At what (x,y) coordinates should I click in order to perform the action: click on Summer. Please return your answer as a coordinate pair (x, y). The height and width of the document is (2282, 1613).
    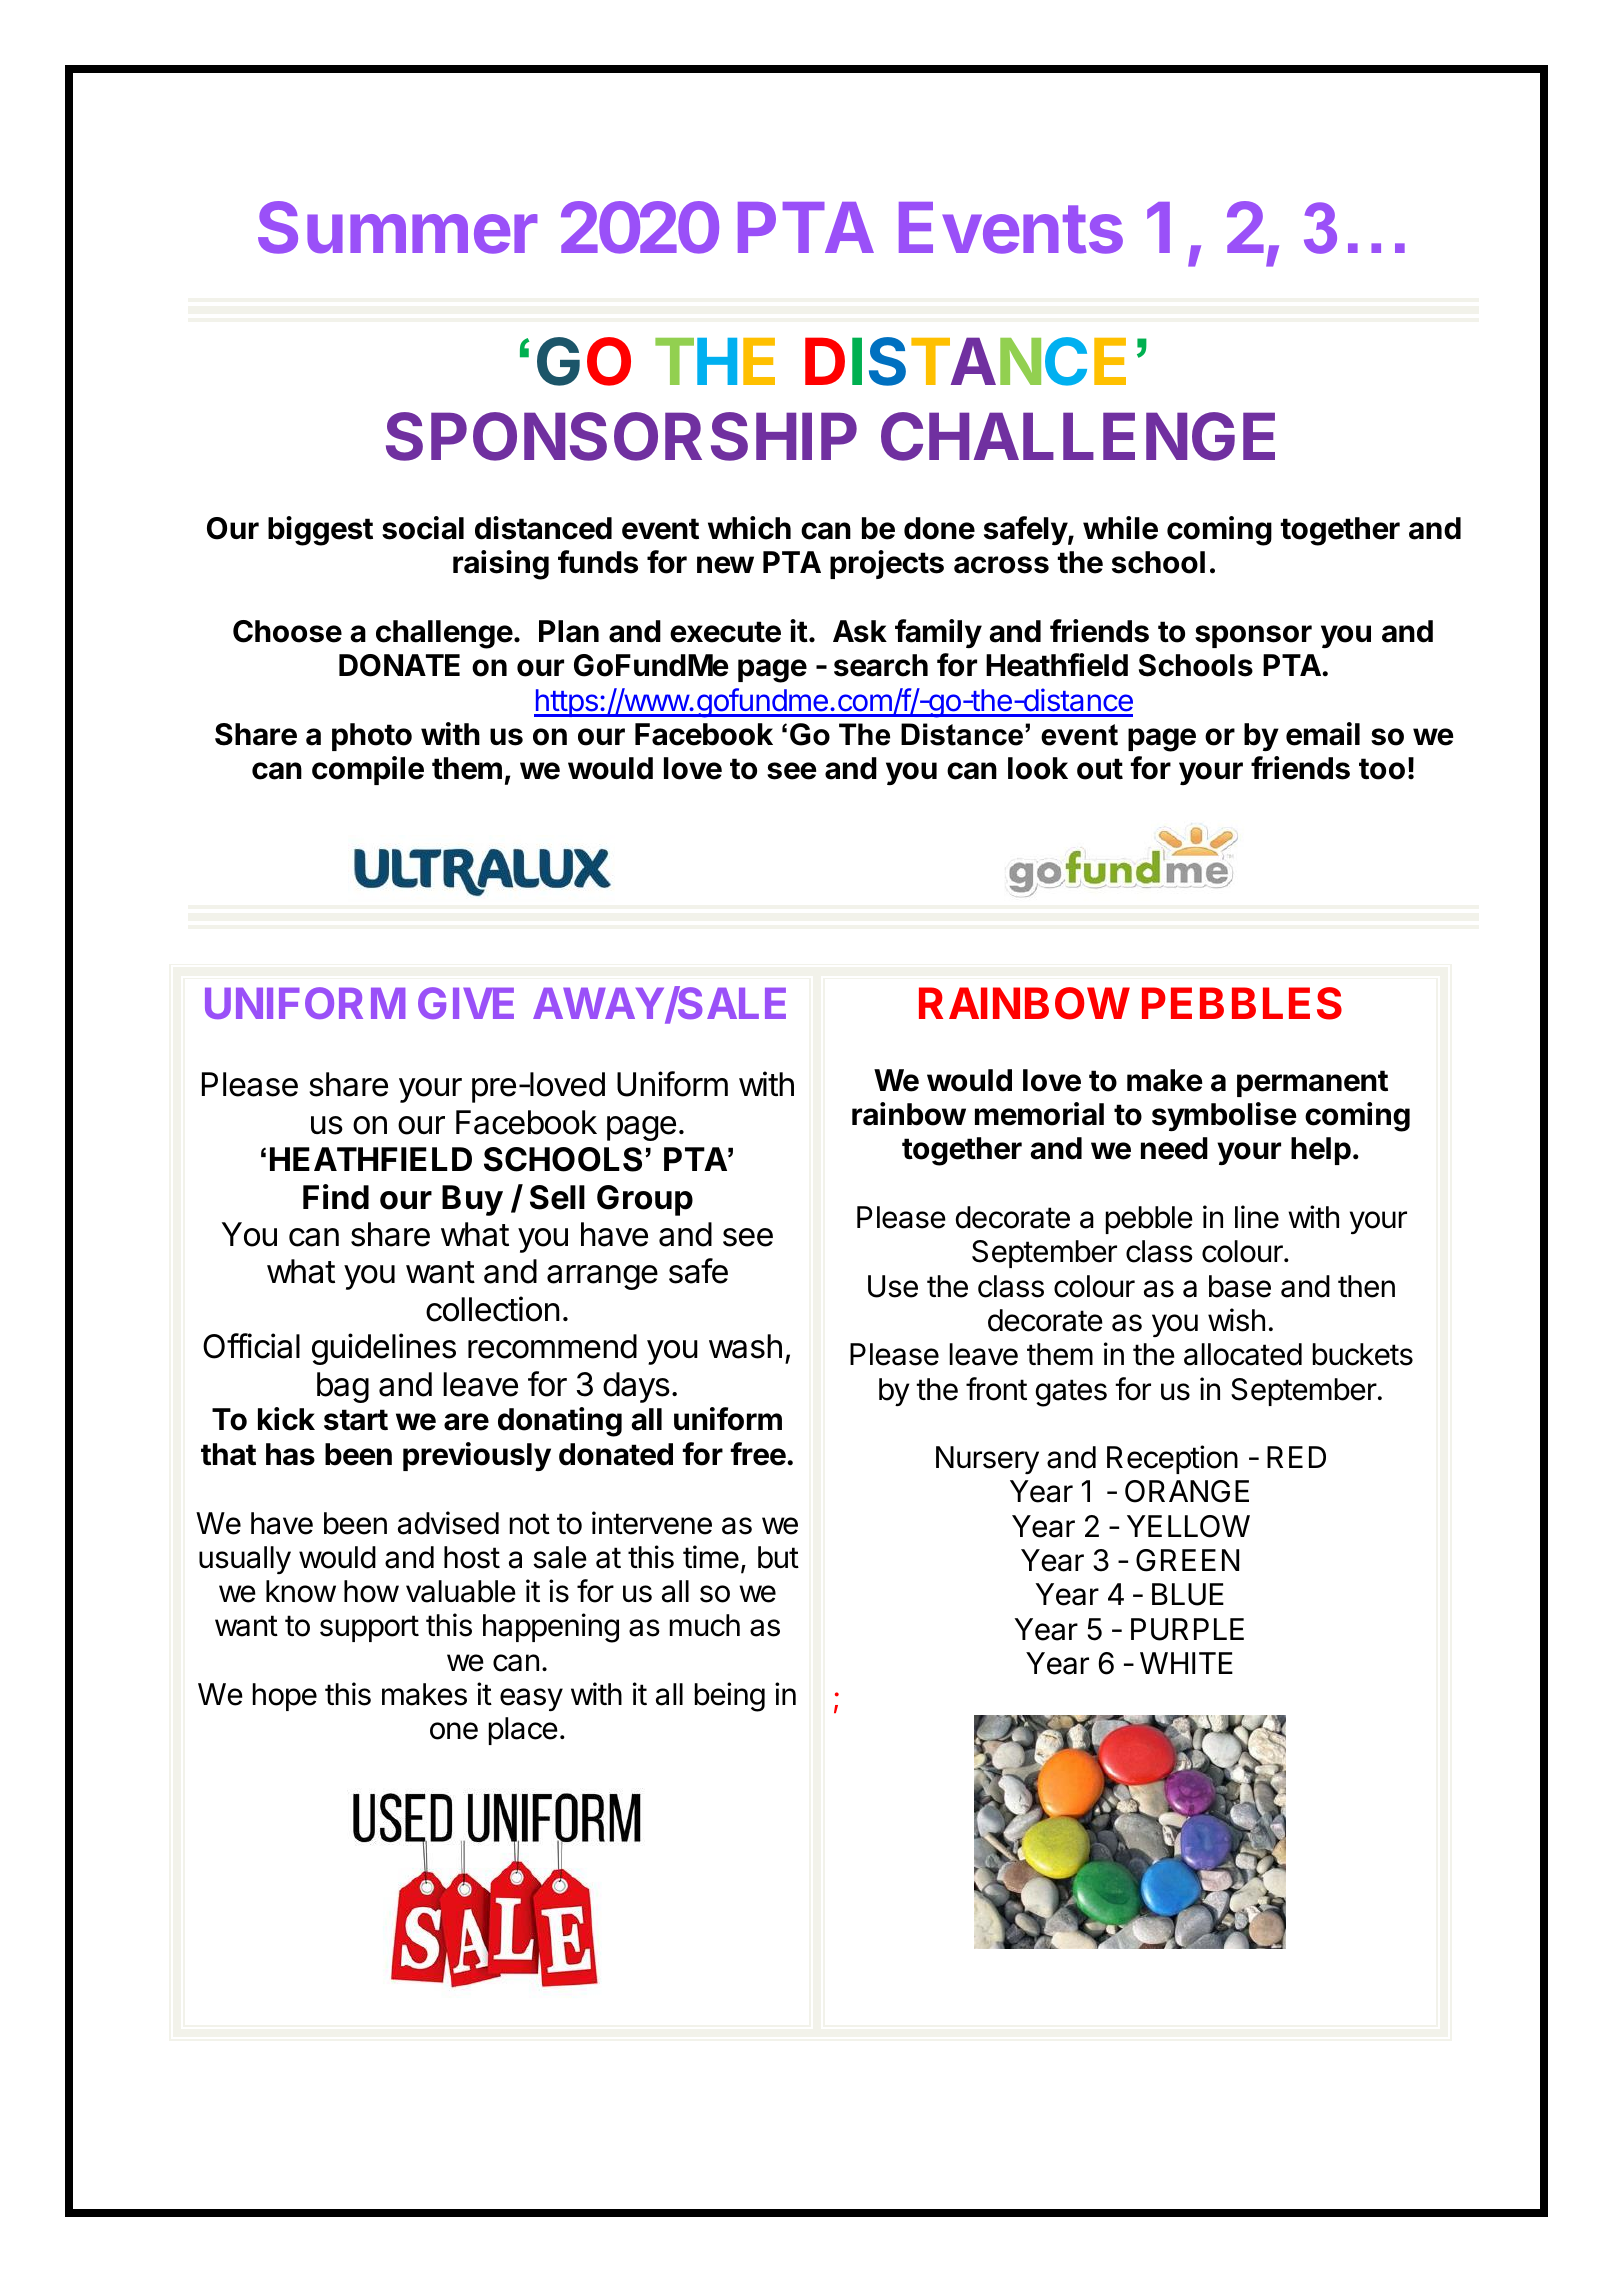
    Looking at the image, I should click on (397, 227).
